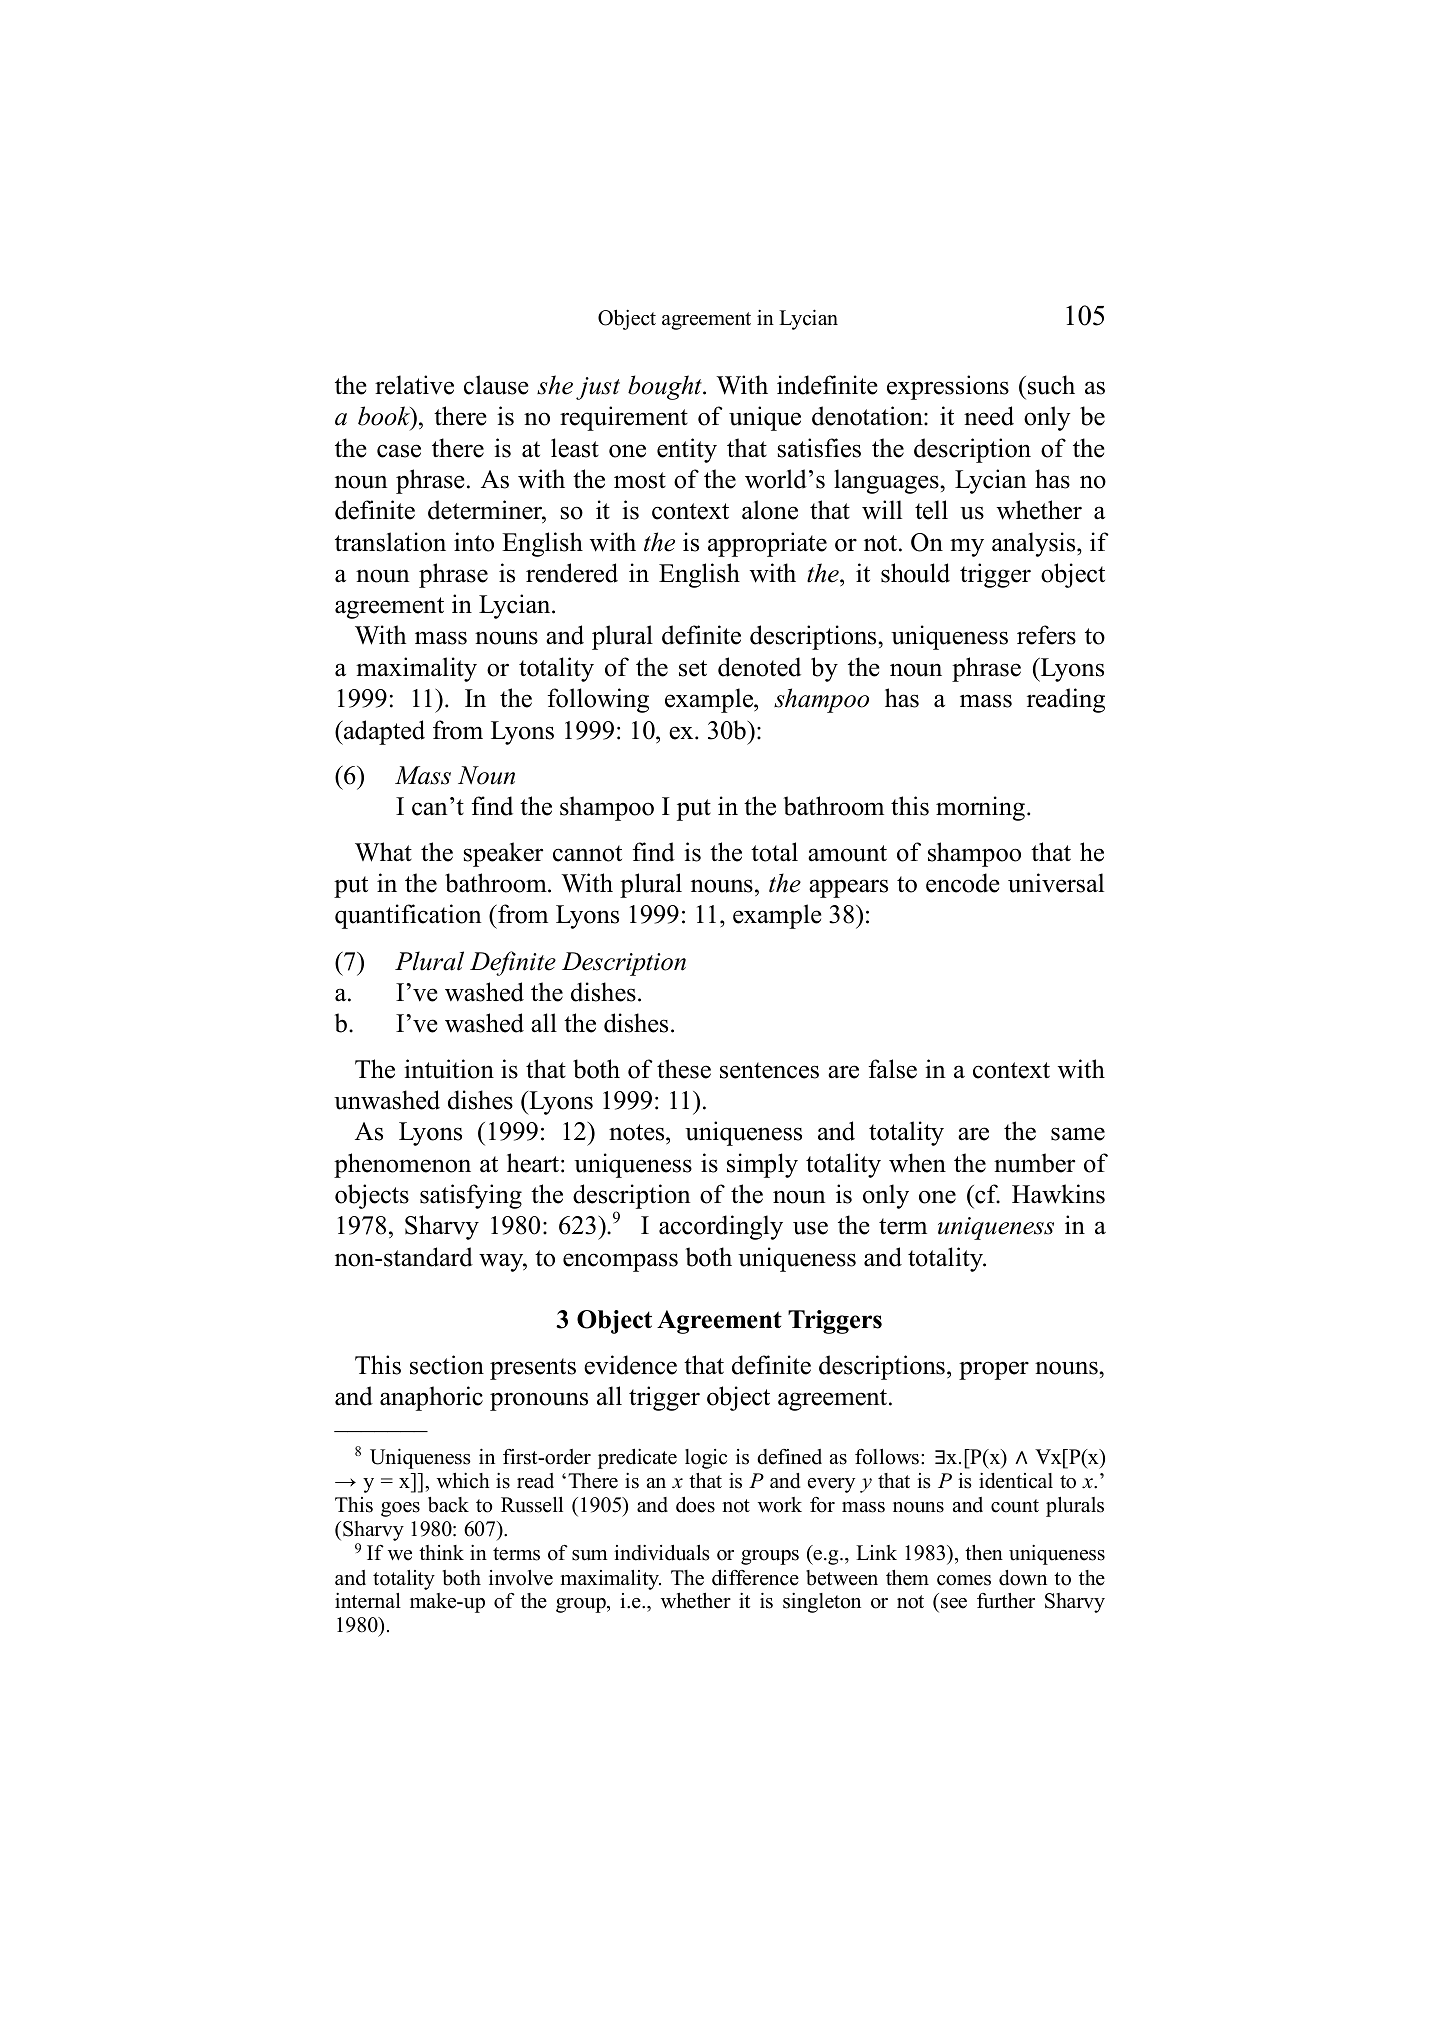  What do you see at coordinates (989, 416) in the screenshot?
I see `need` at bounding box center [989, 416].
